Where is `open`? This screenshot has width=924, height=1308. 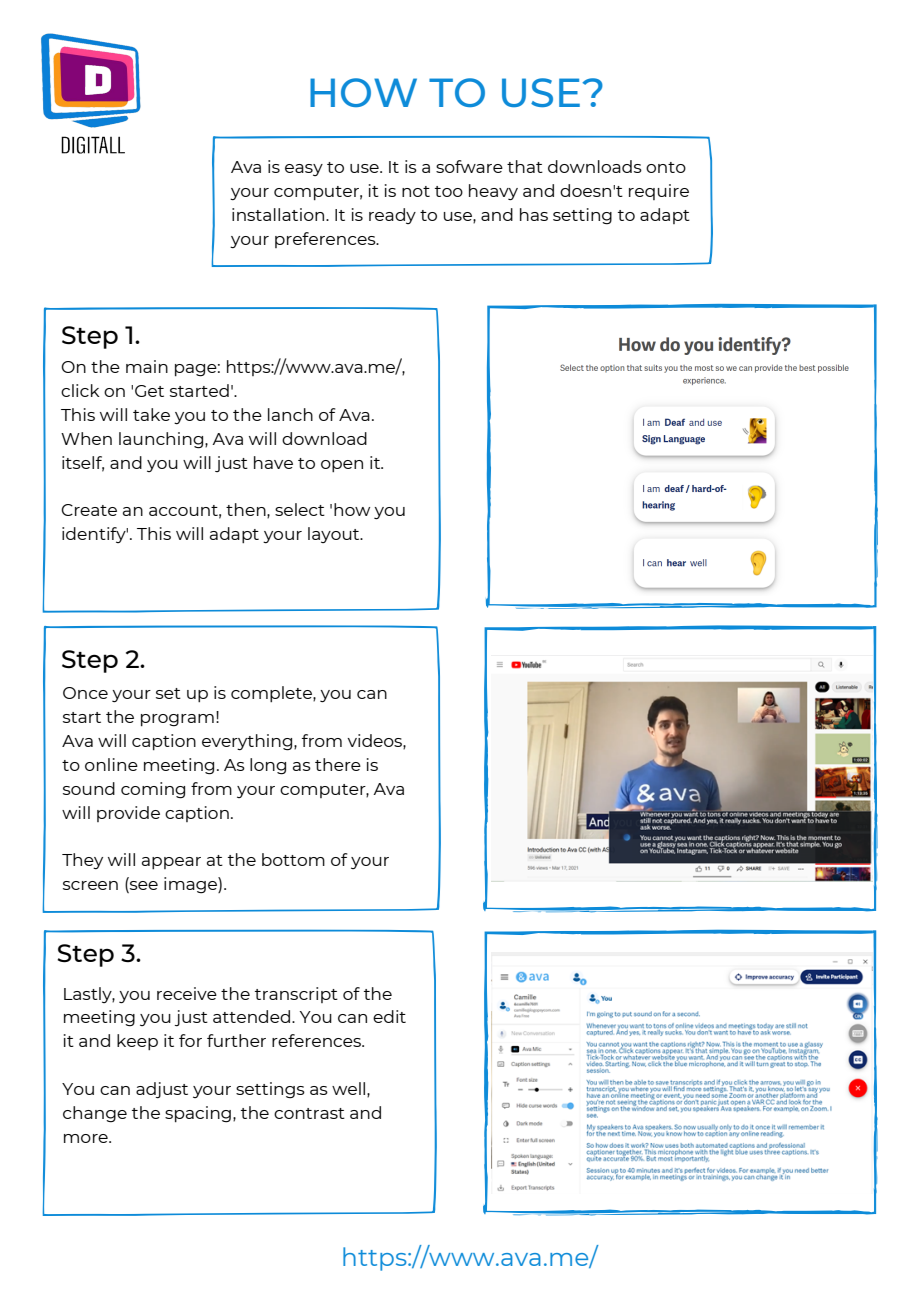
open is located at coordinates (342, 466).
